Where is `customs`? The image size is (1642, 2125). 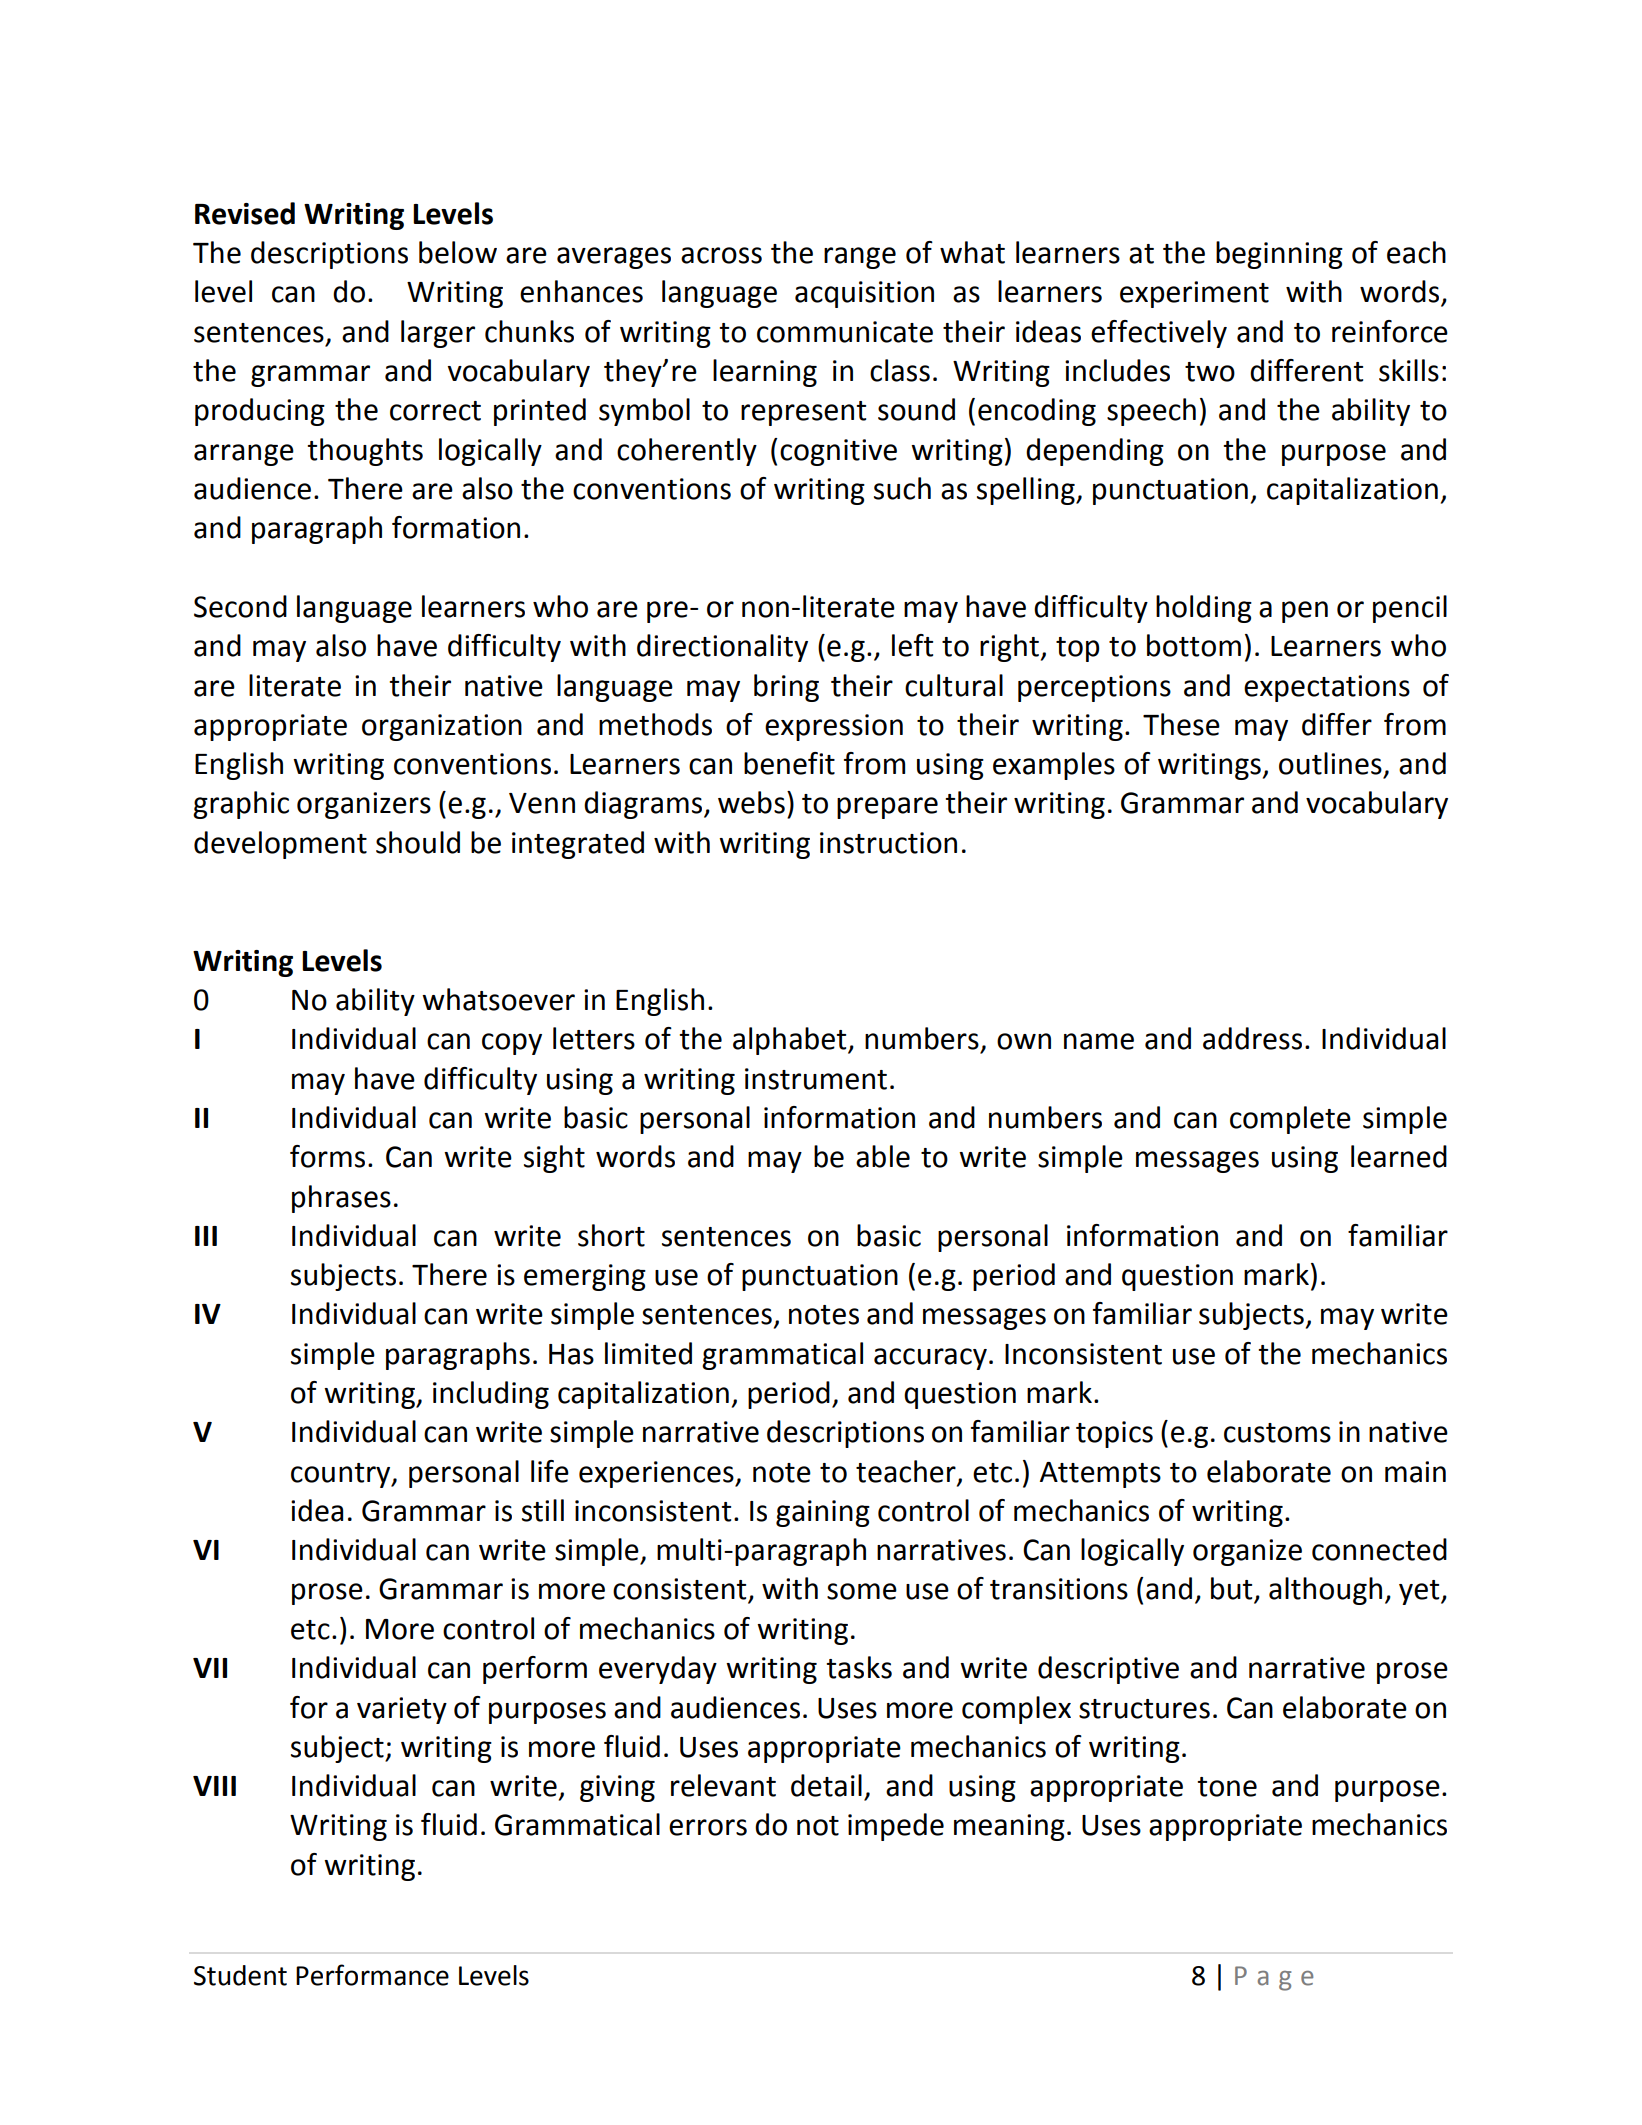 customs is located at coordinates (1277, 1433).
